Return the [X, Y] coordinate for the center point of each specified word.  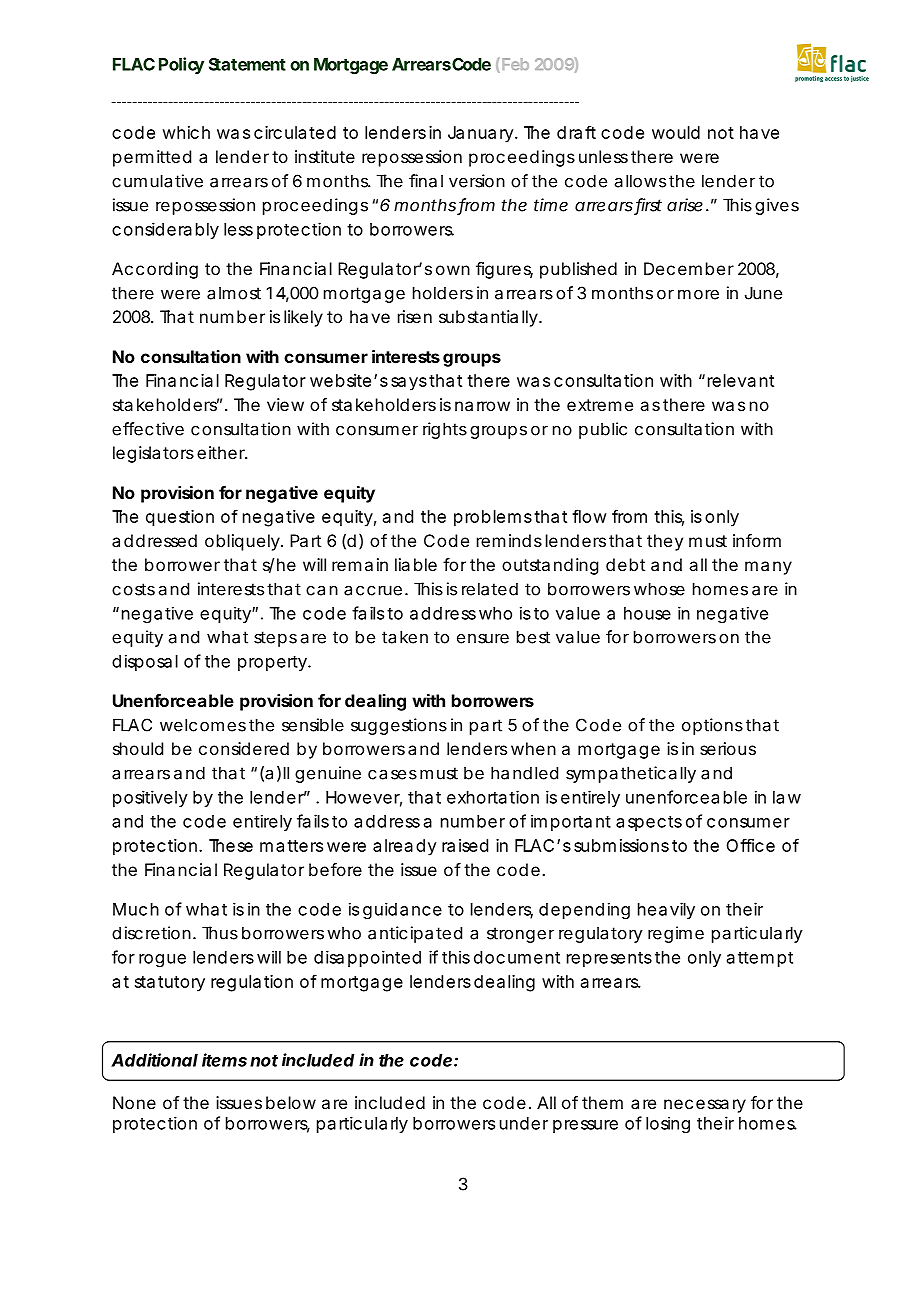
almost [234, 293]
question [180, 518]
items [224, 1060]
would [676, 132]
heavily [666, 910]
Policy [181, 65]
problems [493, 518]
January [482, 134]
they [665, 542]
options [712, 726]
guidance [402, 910]
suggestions [399, 726]
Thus [220, 933]
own [453, 270]
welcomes [203, 725]
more [698, 294]
